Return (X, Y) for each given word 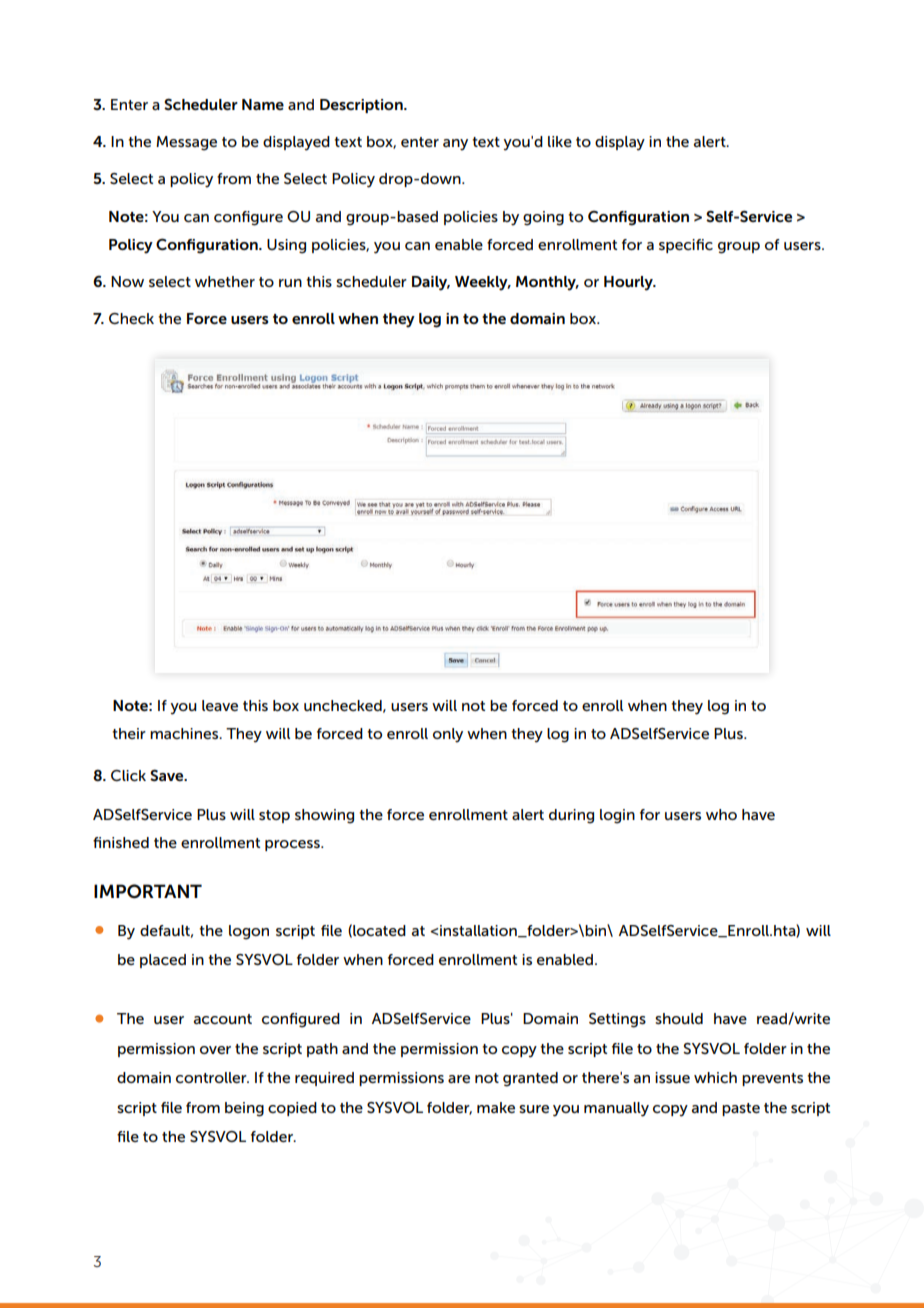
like (560, 141)
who (721, 814)
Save (168, 775)
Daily (431, 283)
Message (186, 143)
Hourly (629, 283)
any (455, 145)
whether (225, 281)
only (448, 735)
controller (212, 1077)
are (459, 1079)
